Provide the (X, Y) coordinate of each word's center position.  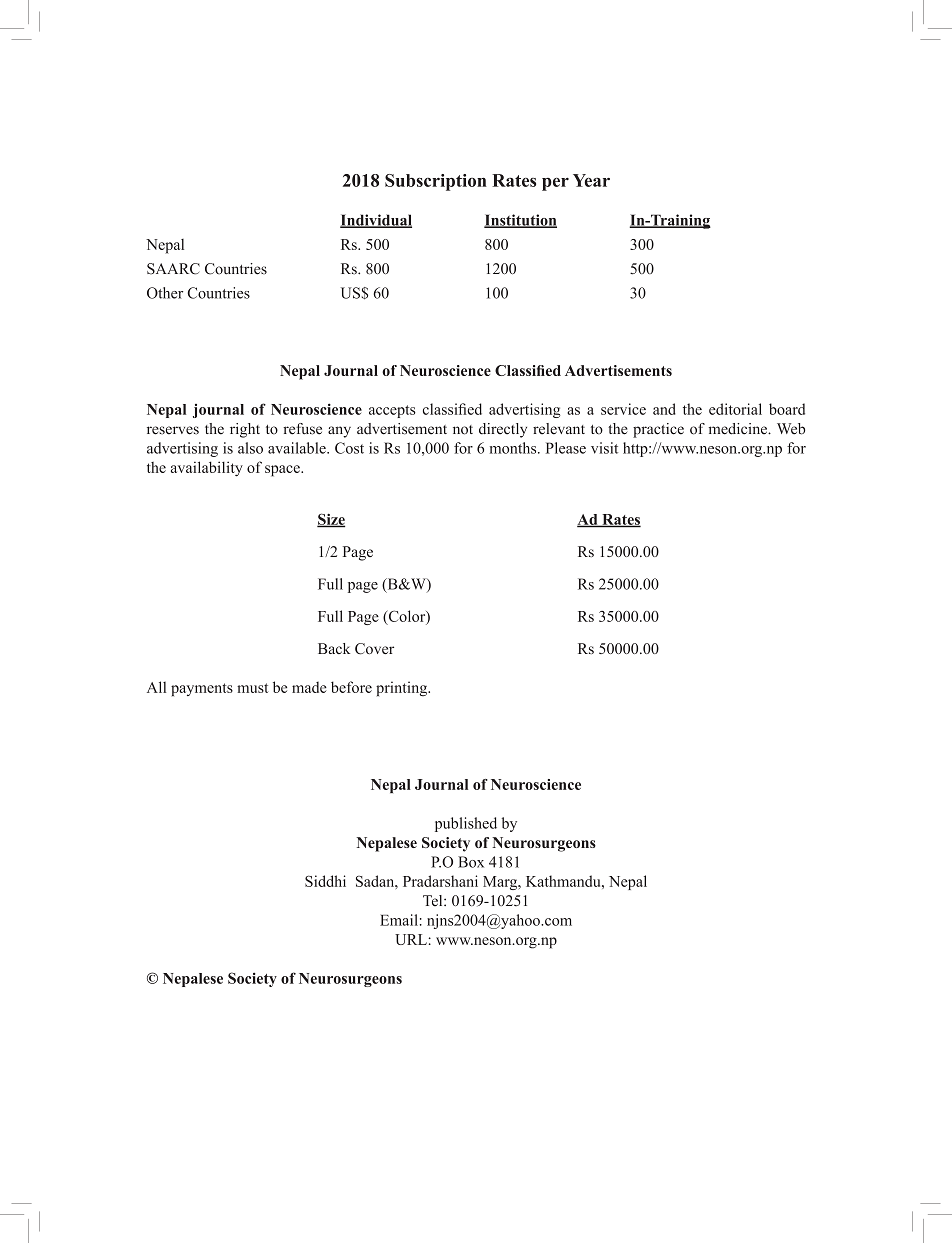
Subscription (436, 182)
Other (165, 293)
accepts (392, 411)
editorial (735, 409)
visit (604, 448)
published (466, 824)
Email (399, 920)
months (514, 448)
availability (207, 469)
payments (202, 689)
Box (471, 862)
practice (658, 430)
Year (591, 180)
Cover (374, 649)
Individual (376, 221)
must (252, 688)
